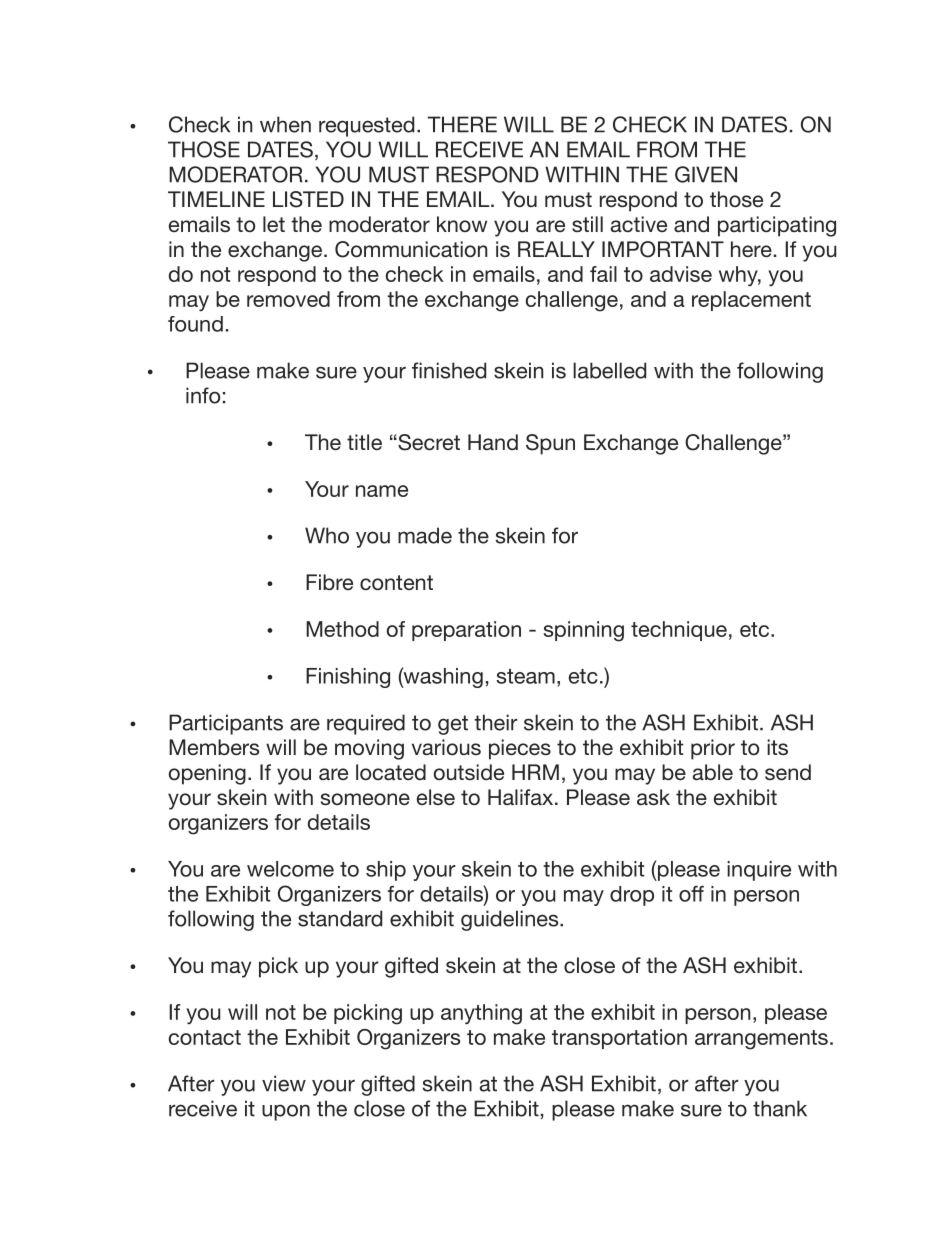 This image has width=952, height=1233. I want to click on know, so click(462, 224).
